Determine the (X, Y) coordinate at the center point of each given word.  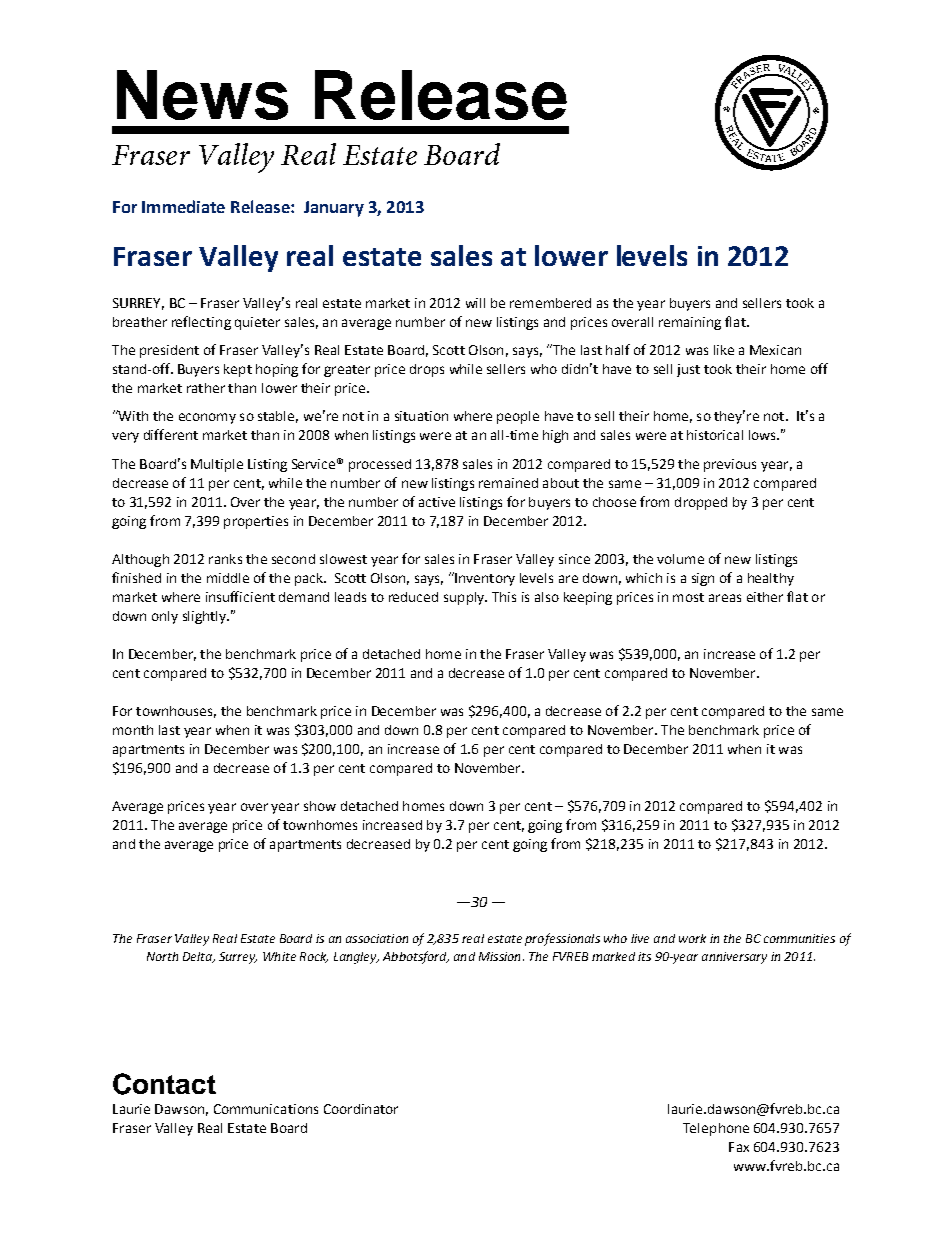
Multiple (217, 465)
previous (730, 465)
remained (508, 483)
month (133, 730)
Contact (164, 1084)
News (202, 95)
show (320, 806)
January (334, 209)
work (692, 938)
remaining (690, 323)
